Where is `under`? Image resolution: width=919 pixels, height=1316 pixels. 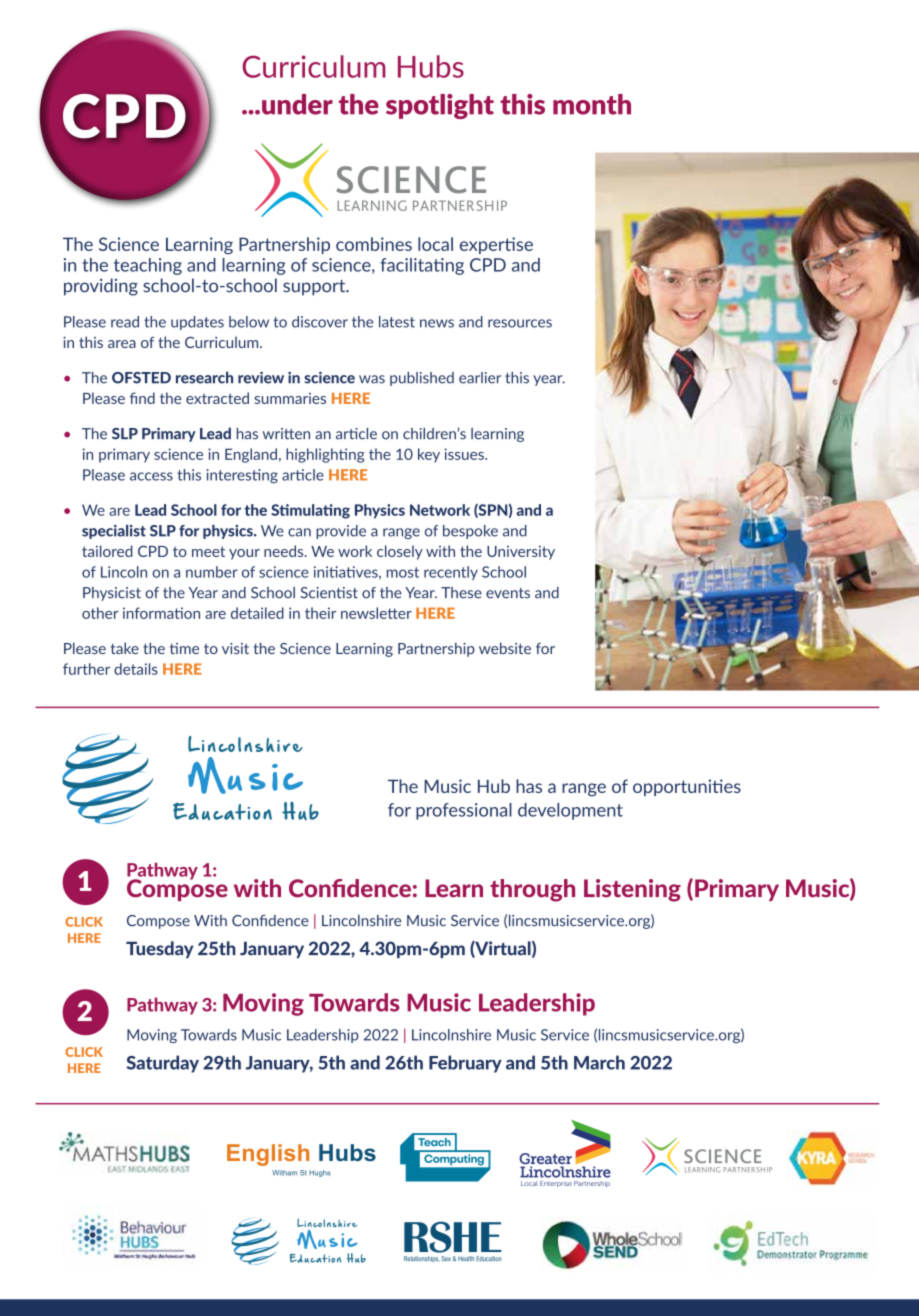 under is located at coordinates (297, 104).
